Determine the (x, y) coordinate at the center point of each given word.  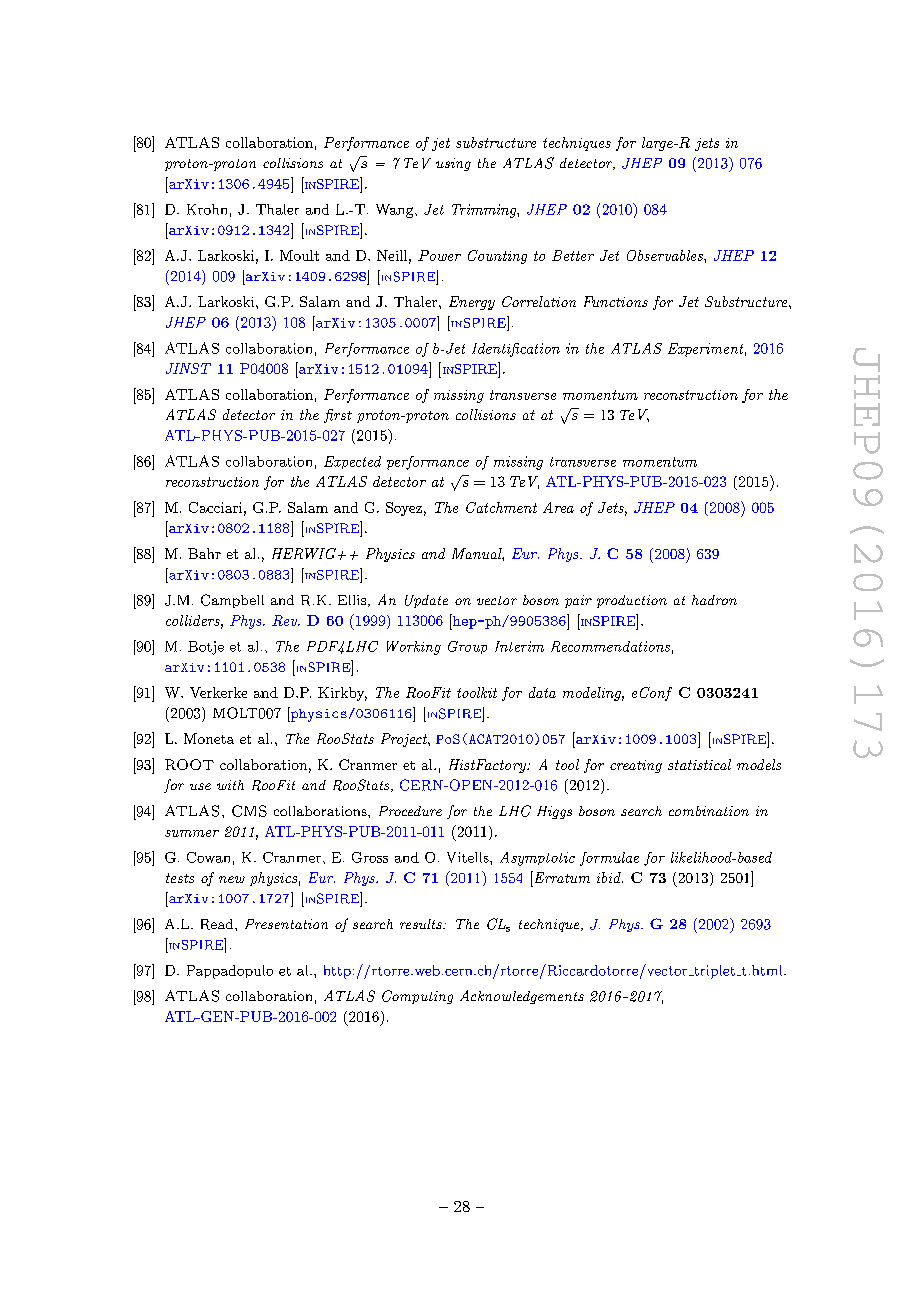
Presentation (286, 924)
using (453, 164)
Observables (666, 255)
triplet (713, 972)
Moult (299, 255)
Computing (417, 997)
